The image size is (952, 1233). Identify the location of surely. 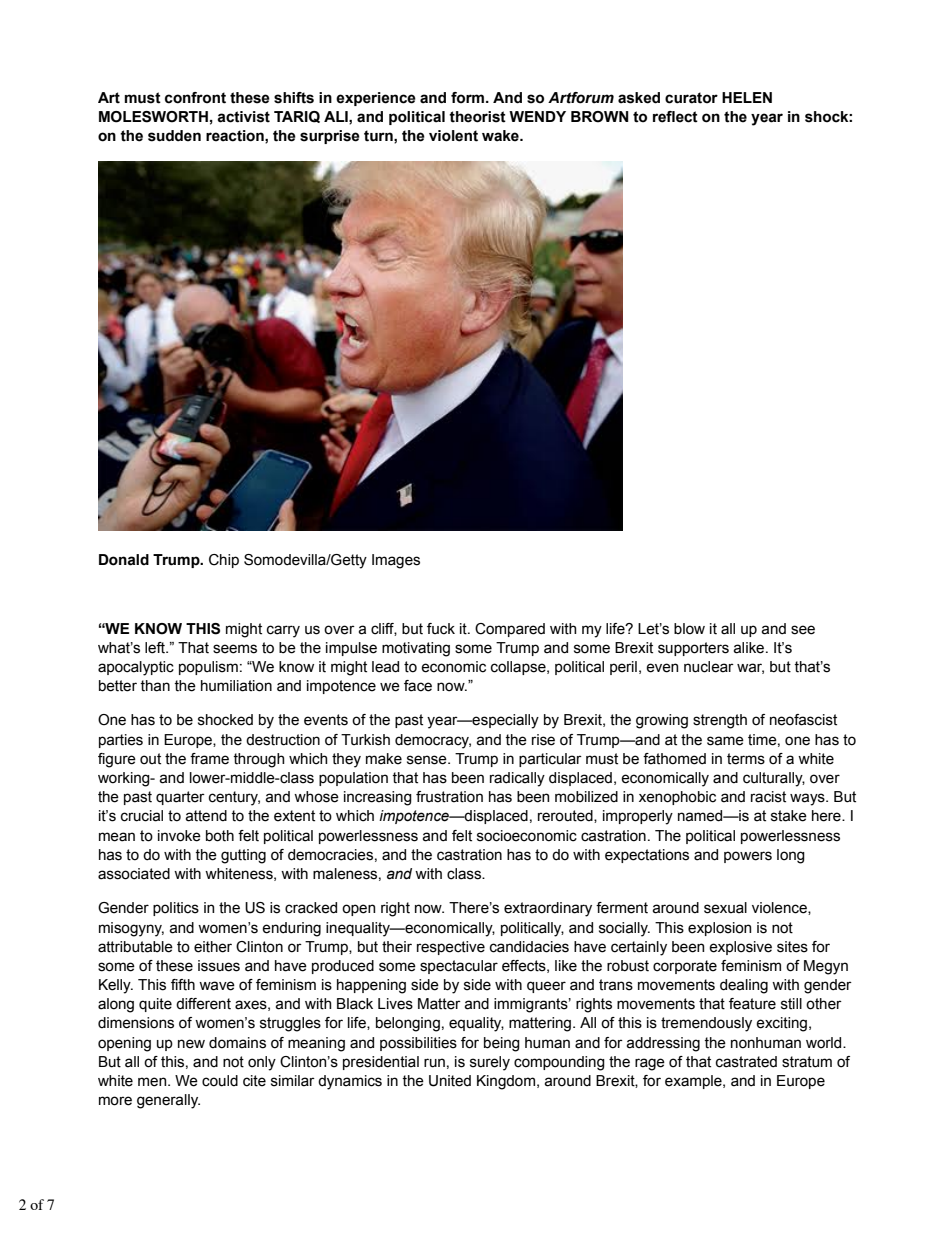
(490, 1063).
